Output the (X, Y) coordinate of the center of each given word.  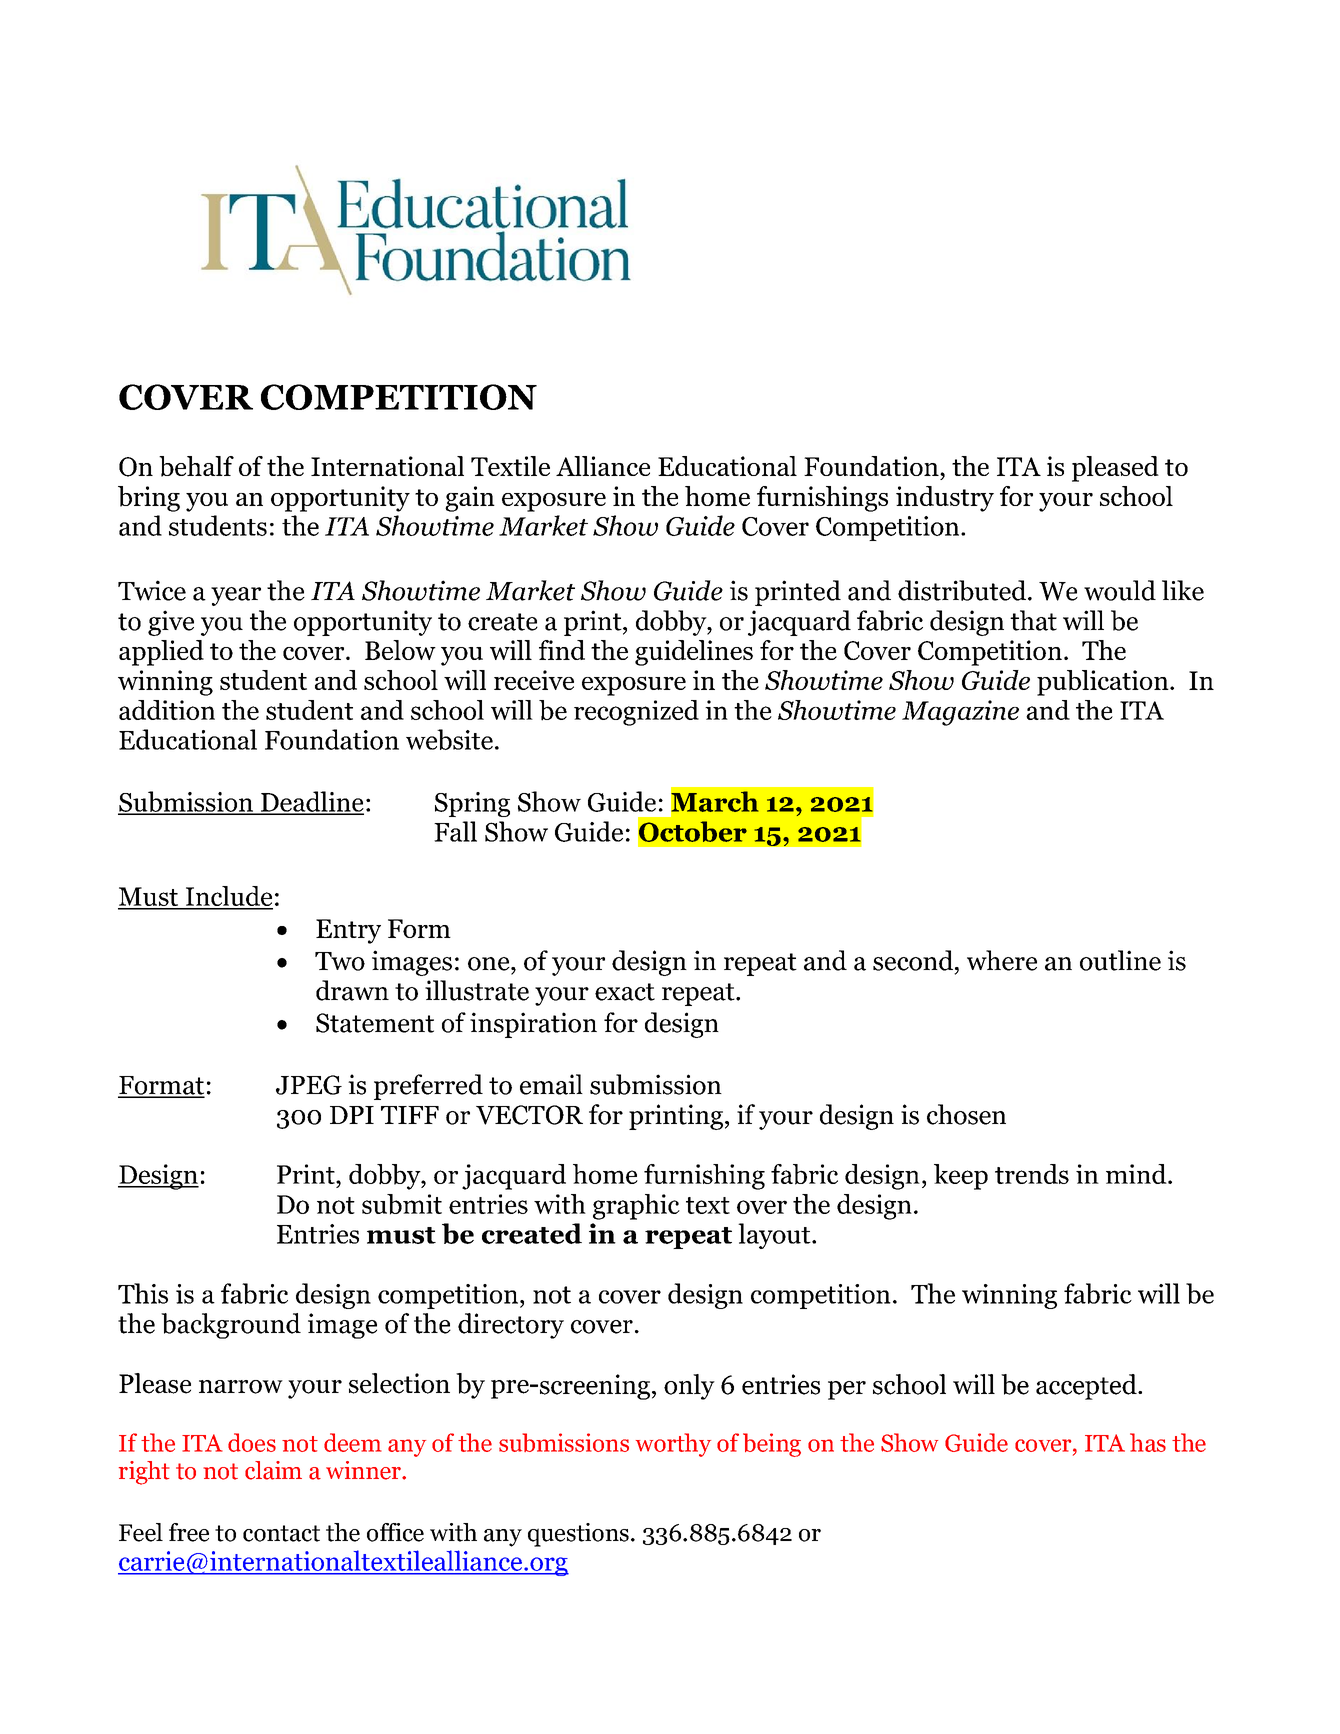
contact (281, 1533)
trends (1032, 1174)
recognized (636, 713)
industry (945, 499)
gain (470, 499)
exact (625, 992)
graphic (636, 1207)
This (143, 1293)
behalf (196, 466)
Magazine (960, 713)
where (1002, 960)
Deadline (311, 802)
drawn (352, 990)
